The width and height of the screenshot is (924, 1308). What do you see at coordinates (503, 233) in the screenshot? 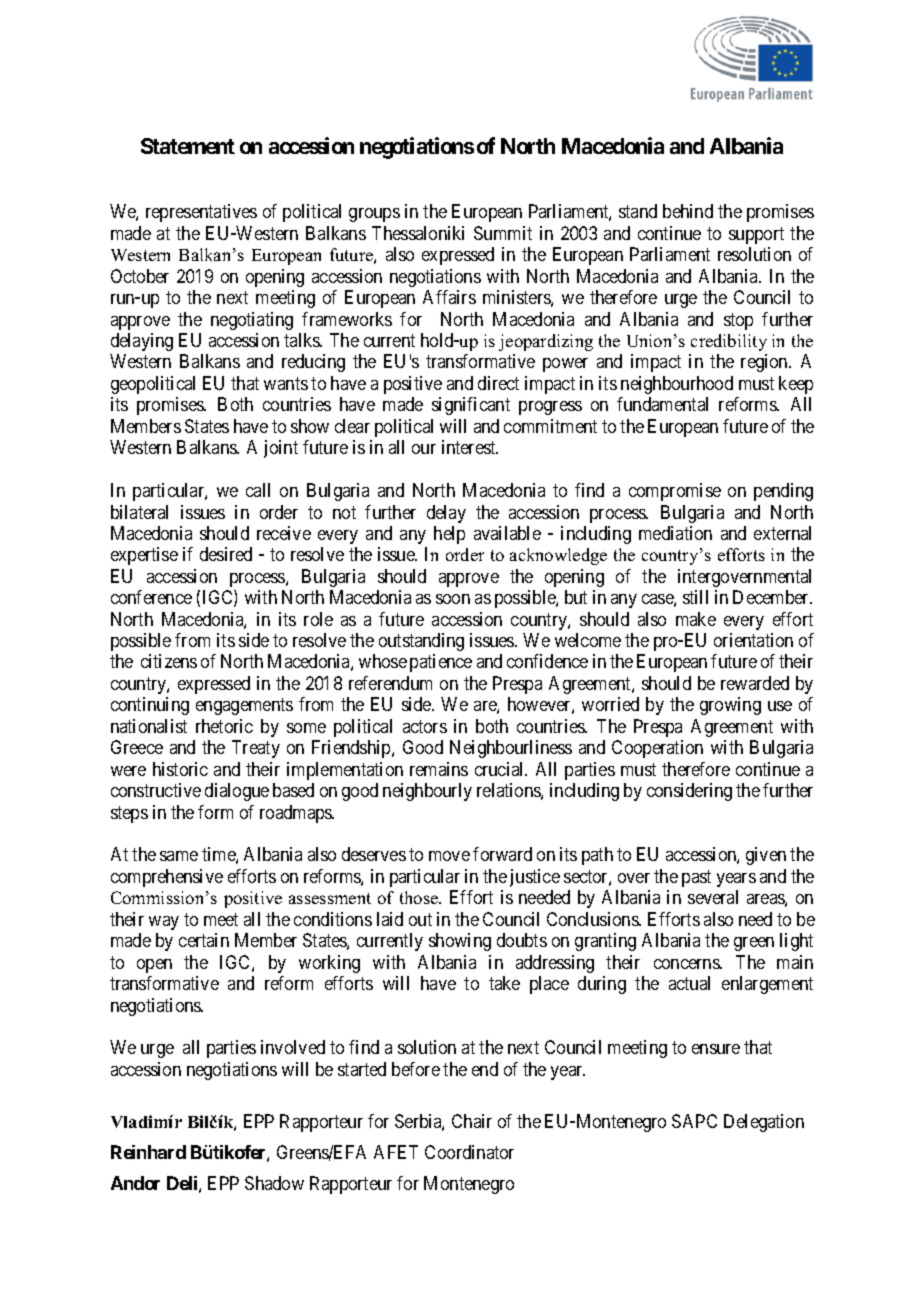
I see `Summit` at bounding box center [503, 233].
